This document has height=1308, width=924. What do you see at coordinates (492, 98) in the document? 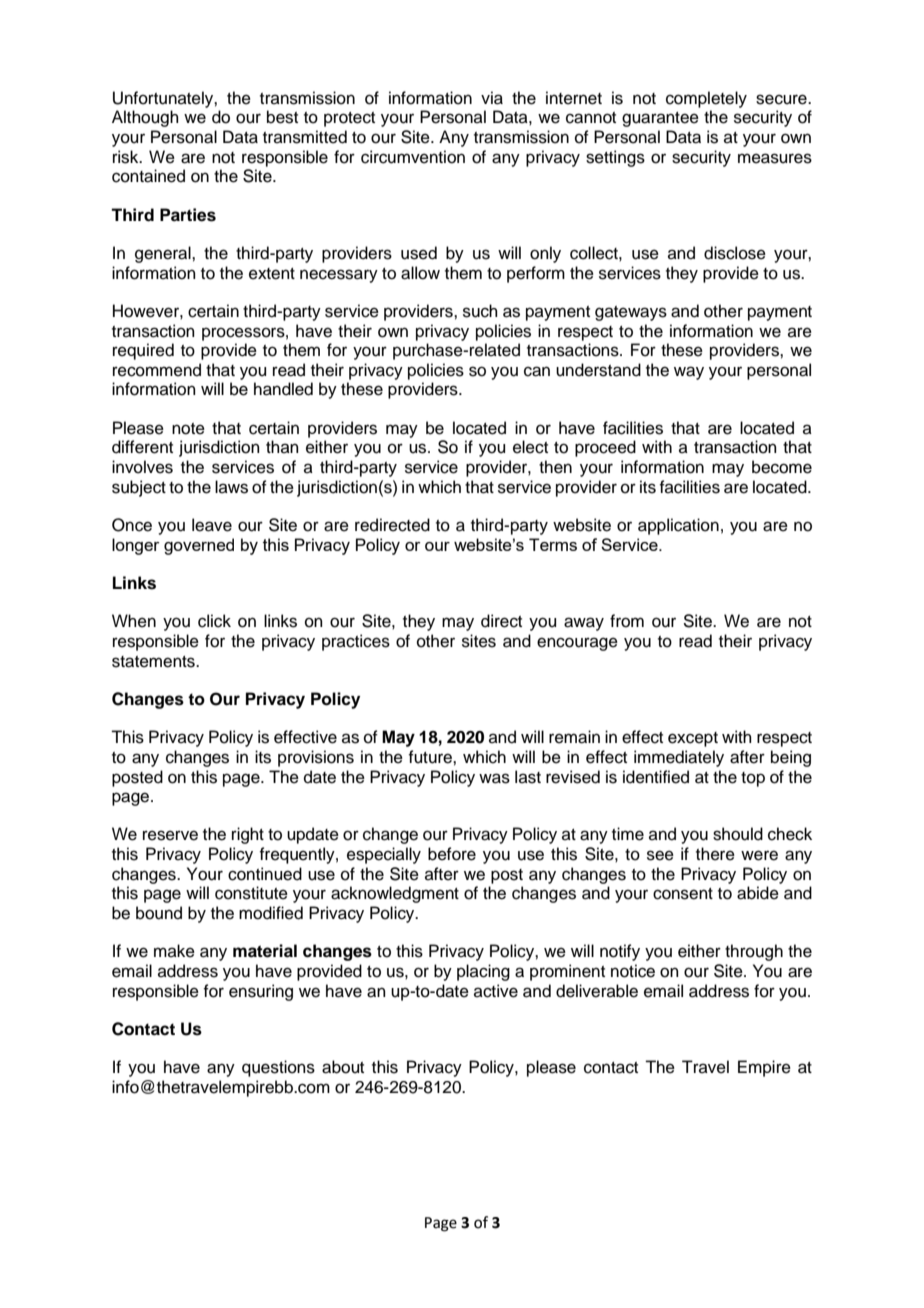
I see `via` at bounding box center [492, 98].
